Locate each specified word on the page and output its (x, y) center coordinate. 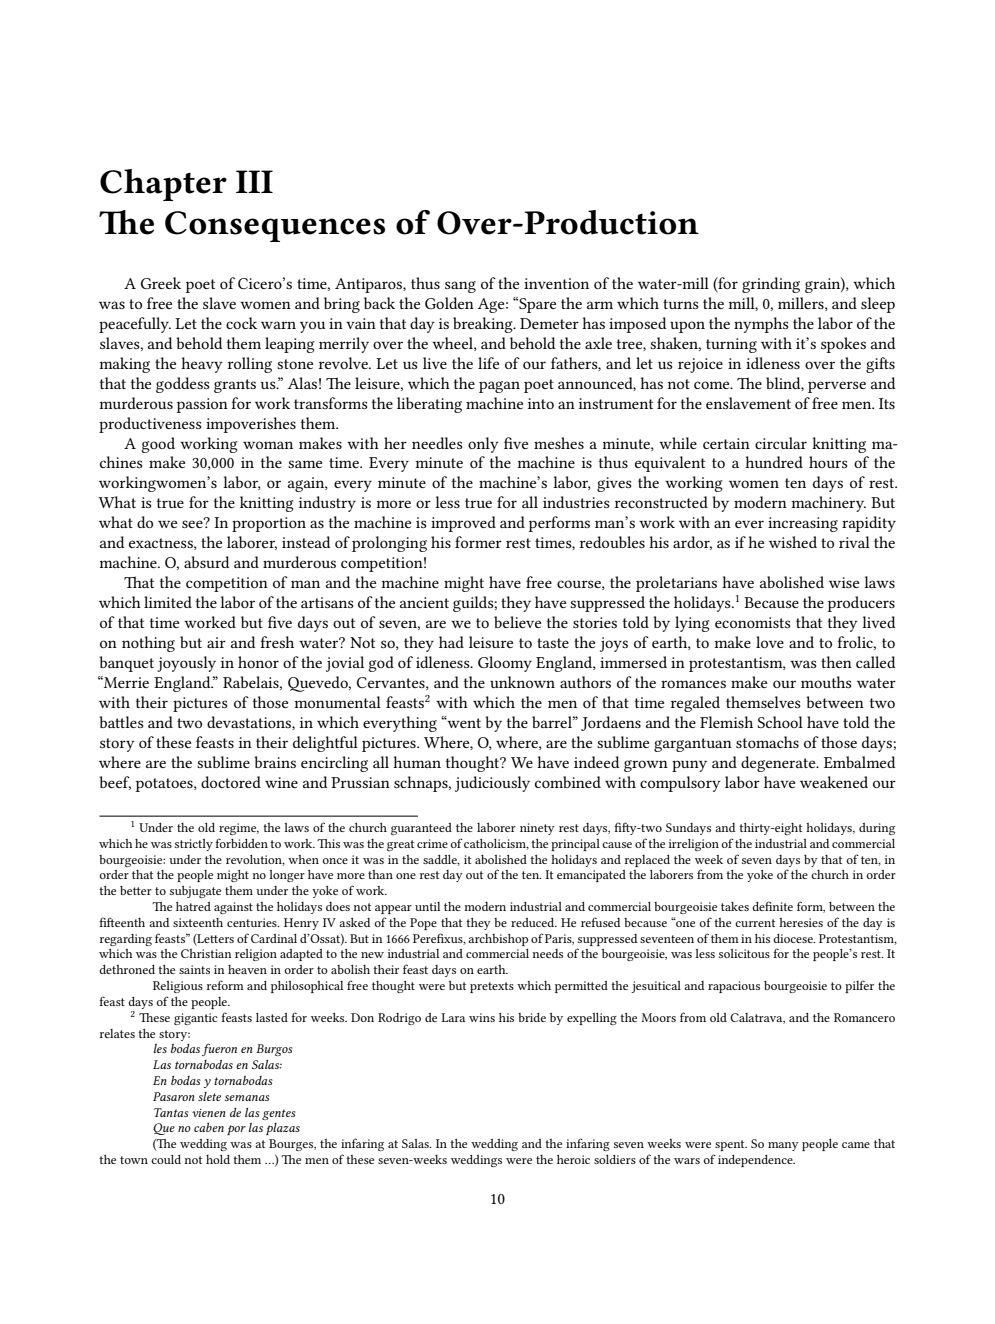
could (166, 1159)
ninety (537, 829)
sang (460, 287)
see (193, 523)
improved (463, 524)
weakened (834, 782)
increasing (803, 524)
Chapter (163, 185)
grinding (771, 285)
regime (239, 829)
